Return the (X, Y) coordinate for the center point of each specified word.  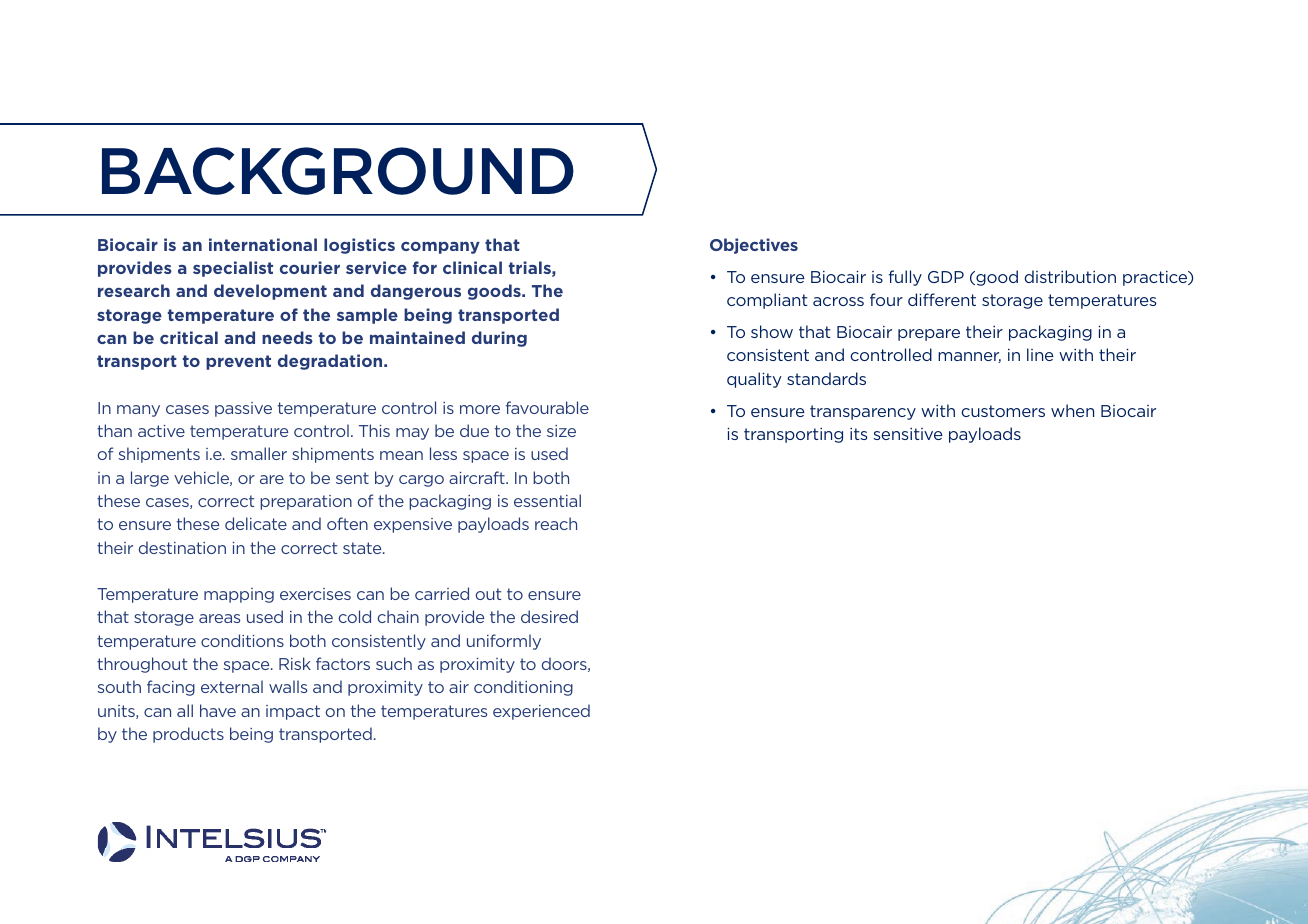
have (218, 710)
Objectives (754, 246)
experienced (541, 712)
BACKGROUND (338, 171)
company (440, 247)
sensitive (908, 434)
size (561, 431)
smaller (259, 453)
